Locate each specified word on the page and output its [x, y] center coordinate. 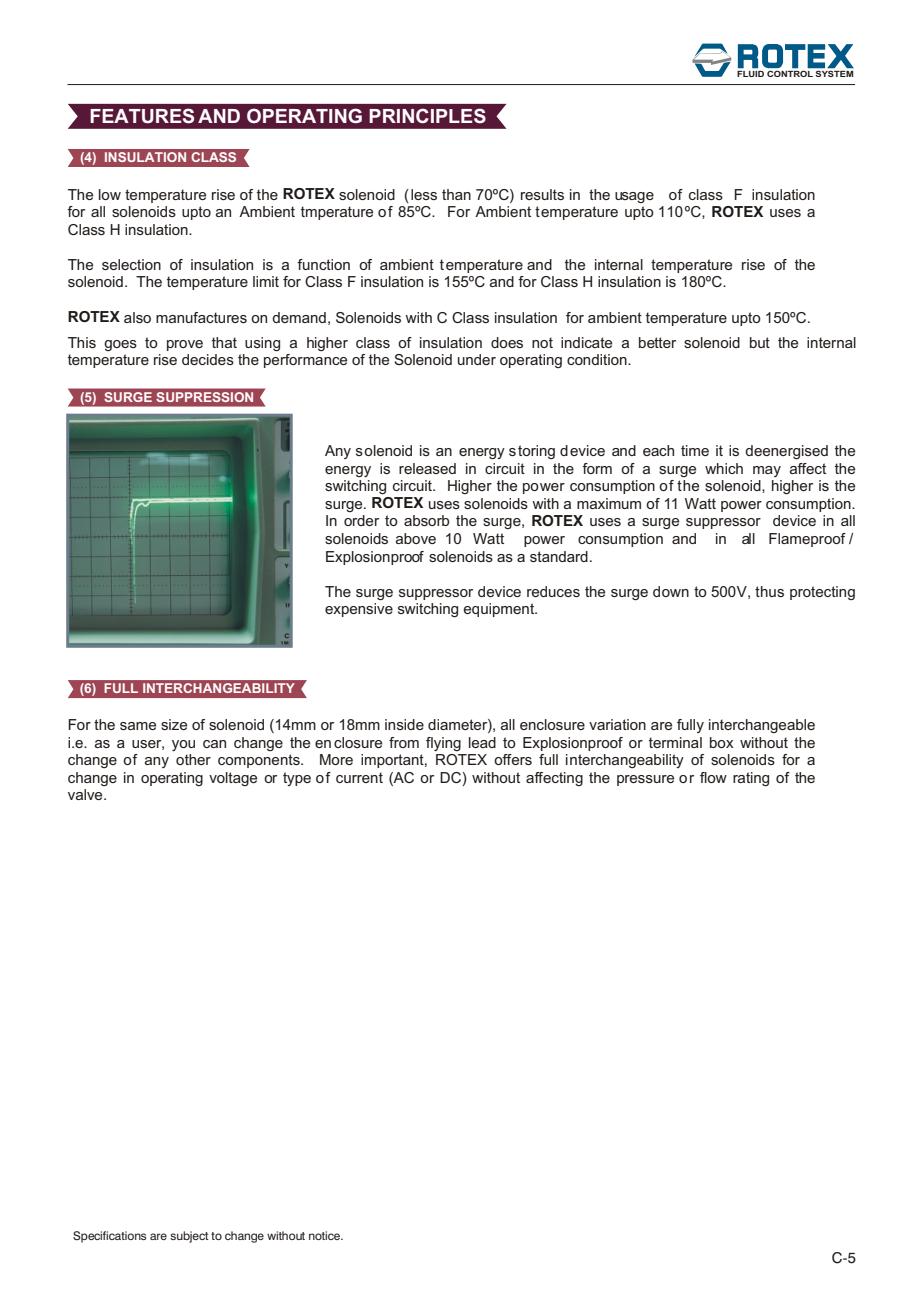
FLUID [750, 72]
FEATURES [142, 116]
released [427, 468]
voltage [233, 779]
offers [513, 759]
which [724, 468]
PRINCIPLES [427, 116]
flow [713, 777]
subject [189, 1237]
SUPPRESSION [205, 397]
